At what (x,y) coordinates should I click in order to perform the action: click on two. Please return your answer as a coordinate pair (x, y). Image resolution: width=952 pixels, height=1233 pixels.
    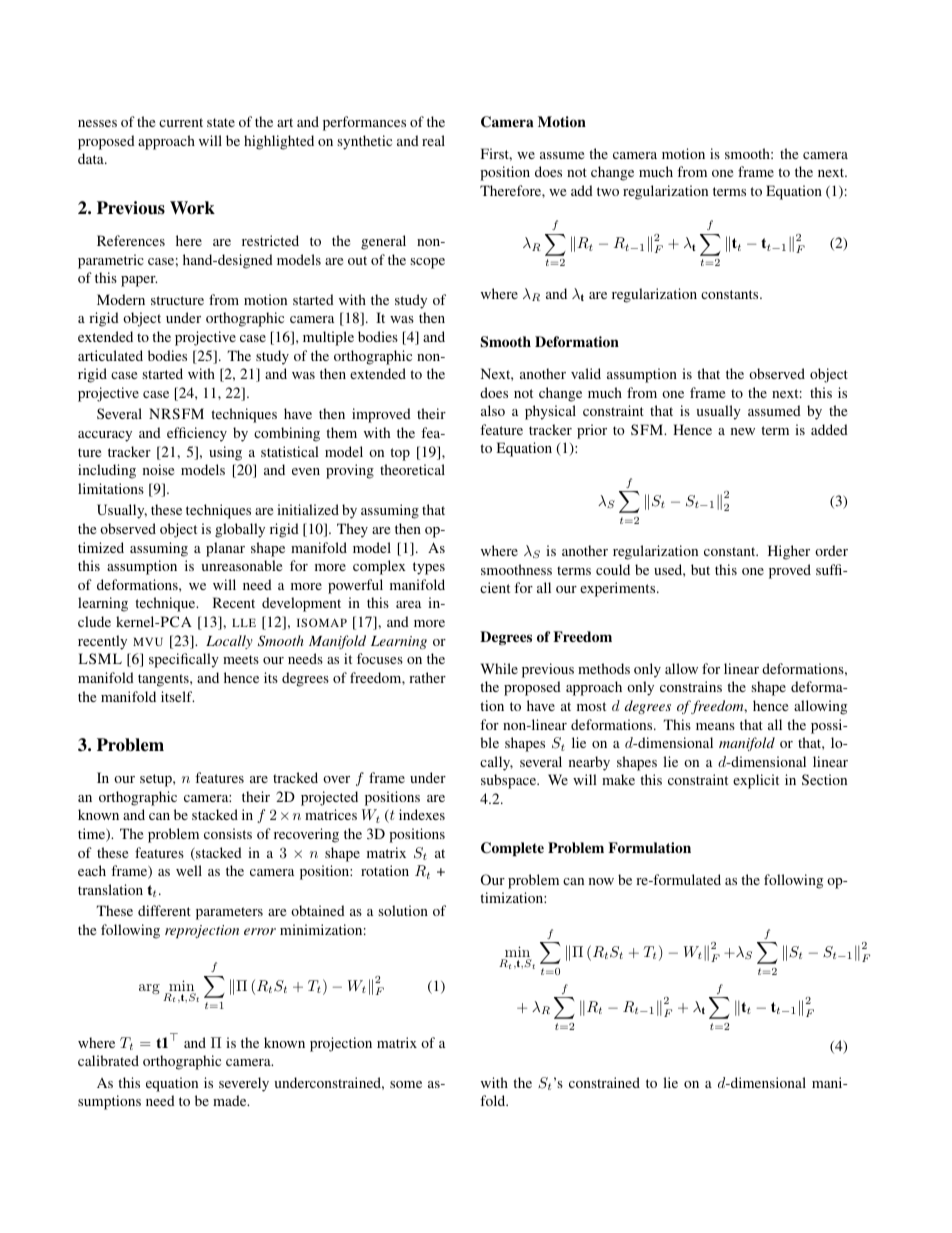
    Looking at the image, I should click on (608, 191).
